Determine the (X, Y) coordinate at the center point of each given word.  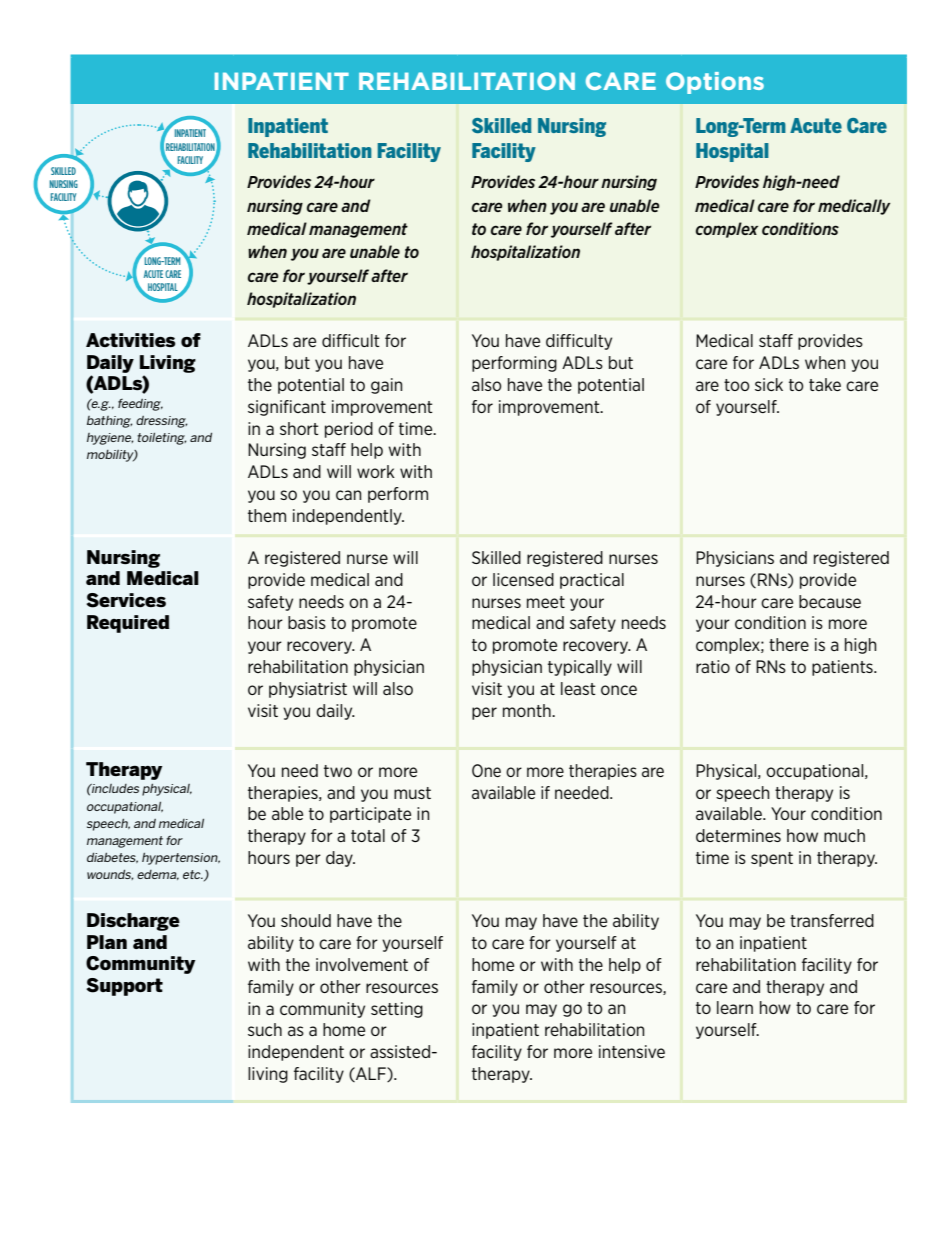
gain (387, 386)
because (830, 601)
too (737, 385)
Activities (131, 340)
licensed (523, 579)
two (338, 771)
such (265, 1029)
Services (126, 600)
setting (397, 1010)
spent (772, 859)
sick (769, 384)
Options (715, 83)
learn (735, 1007)
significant (287, 408)
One (486, 770)
